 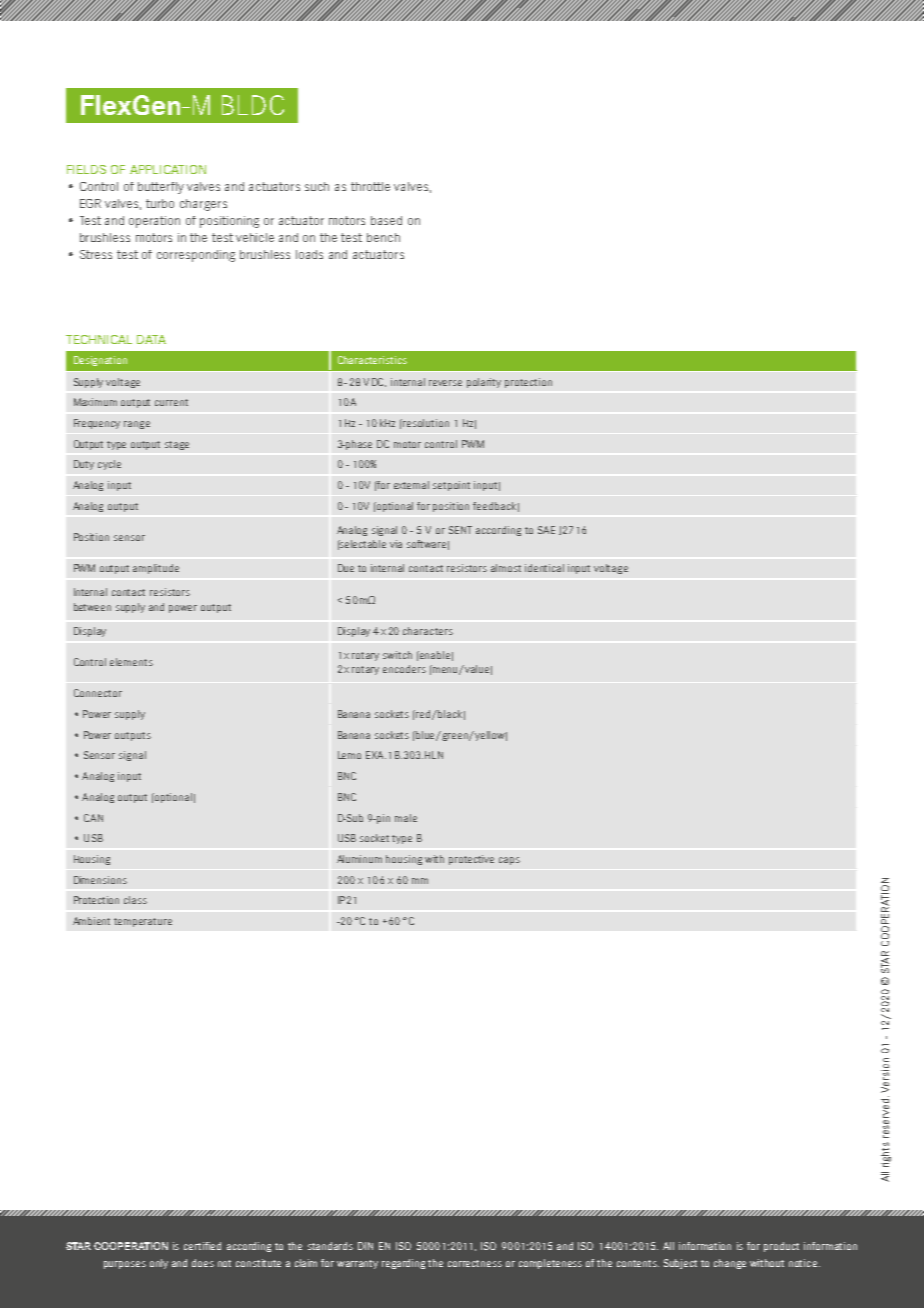 What do you see at coordinates (406, 818) in the screenshot?
I see `male` at bounding box center [406, 818].
